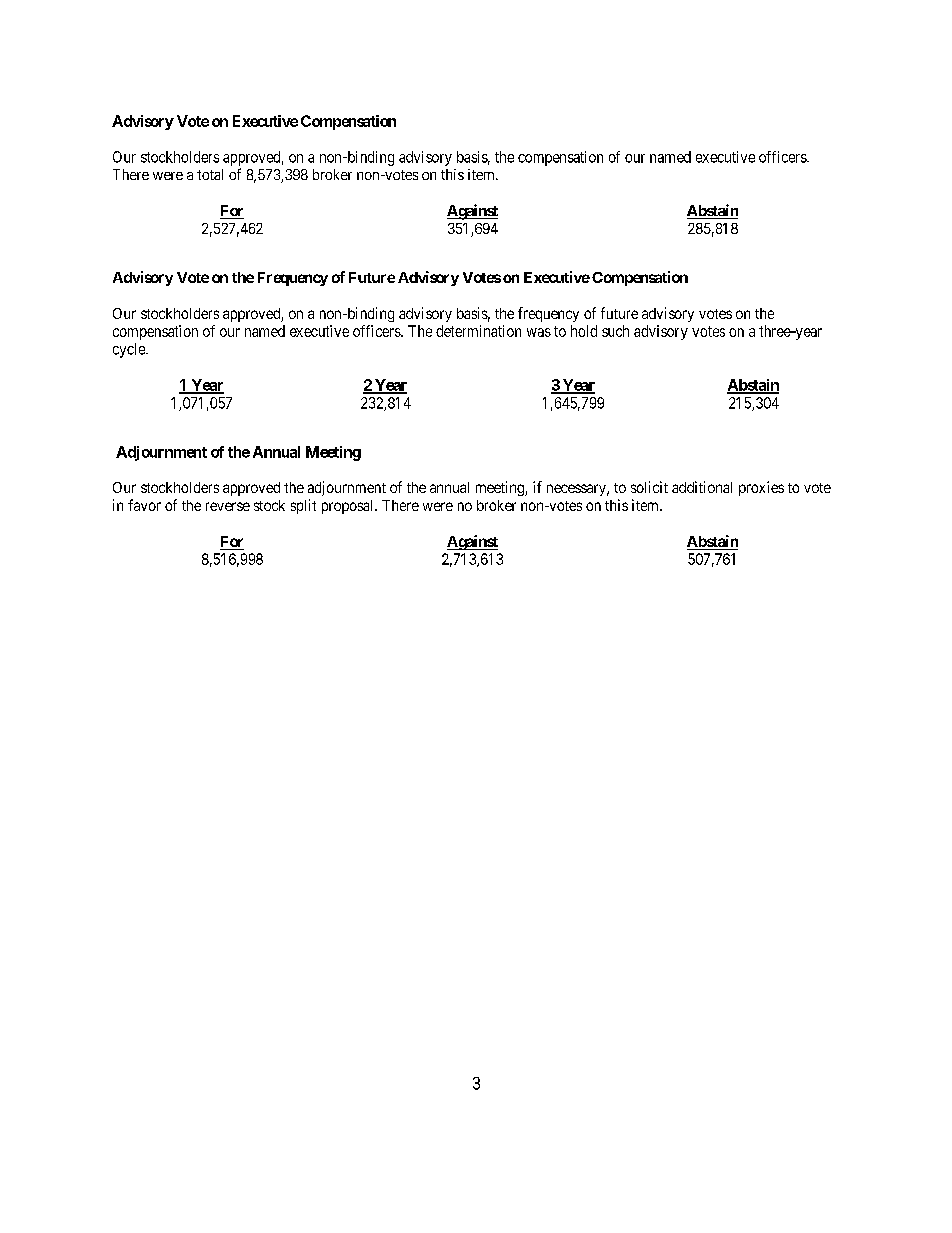 This page has height=1233, width=952. I want to click on determination, so click(478, 331).
